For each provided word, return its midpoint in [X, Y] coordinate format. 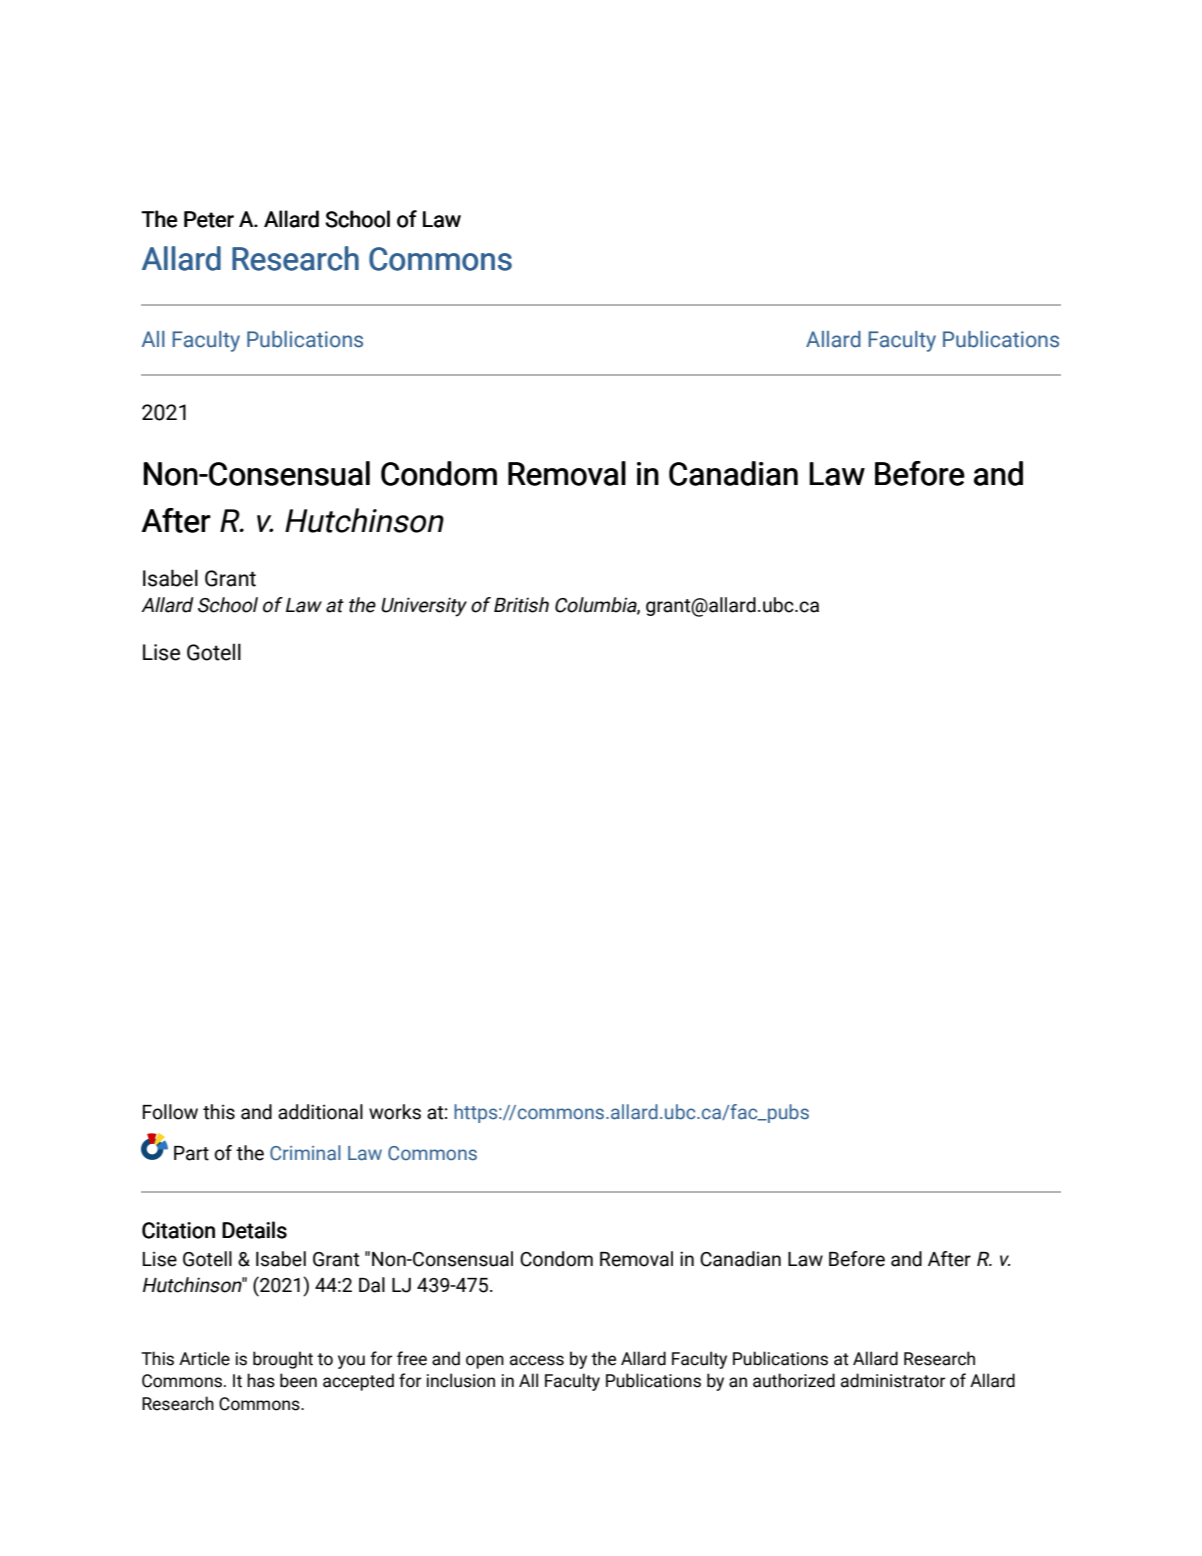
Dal [372, 1285]
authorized [794, 1380]
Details [254, 1230]
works [395, 1112]
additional [320, 1112]
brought [283, 1360]
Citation [178, 1230]
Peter [209, 219]
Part [191, 1153]
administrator [893, 1380]
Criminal [305, 1153]
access [537, 1360]
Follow [170, 1112]
